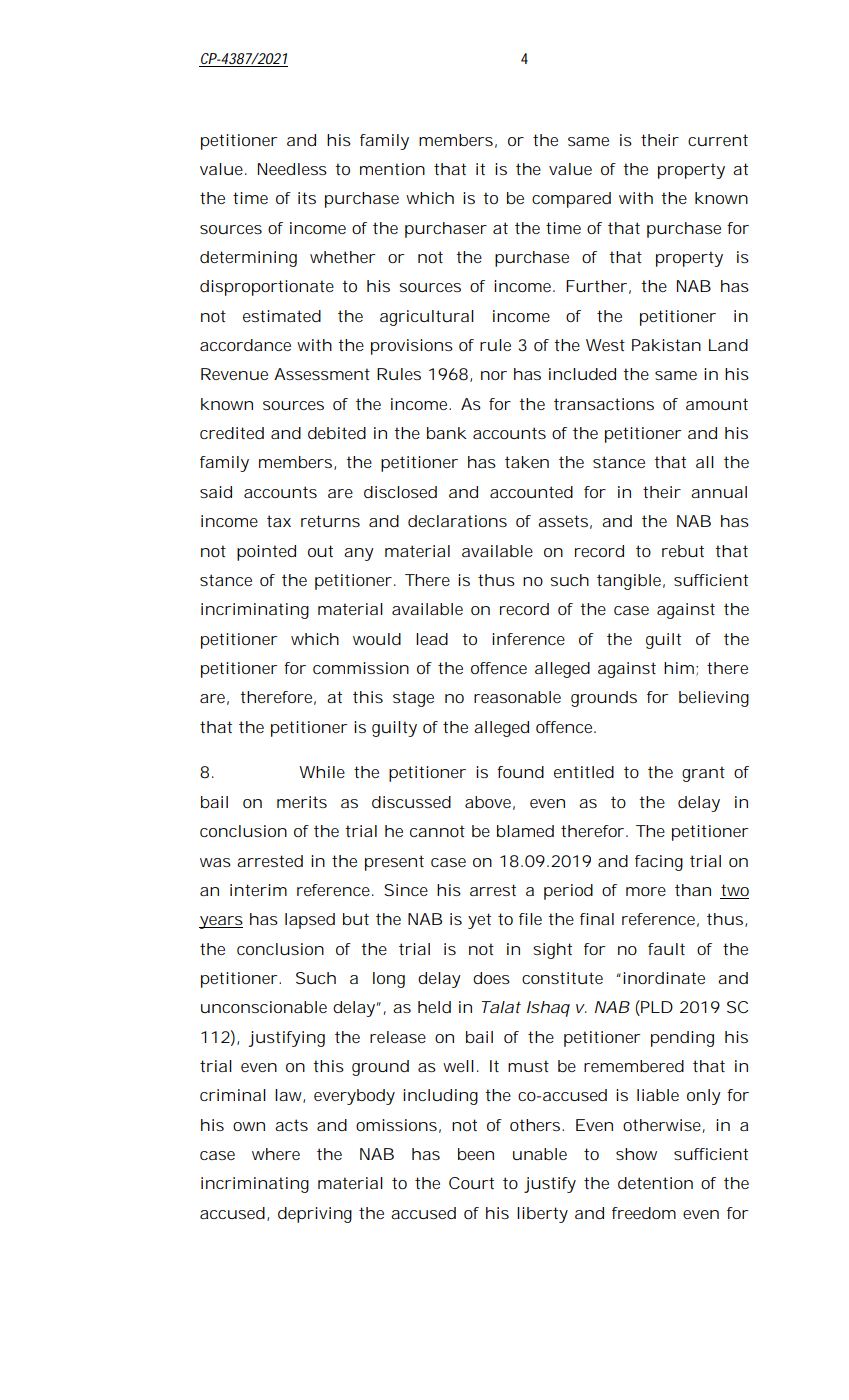 The height and width of the document is (1400, 849). What do you see at coordinates (447, 433) in the document?
I see `bank` at bounding box center [447, 433].
